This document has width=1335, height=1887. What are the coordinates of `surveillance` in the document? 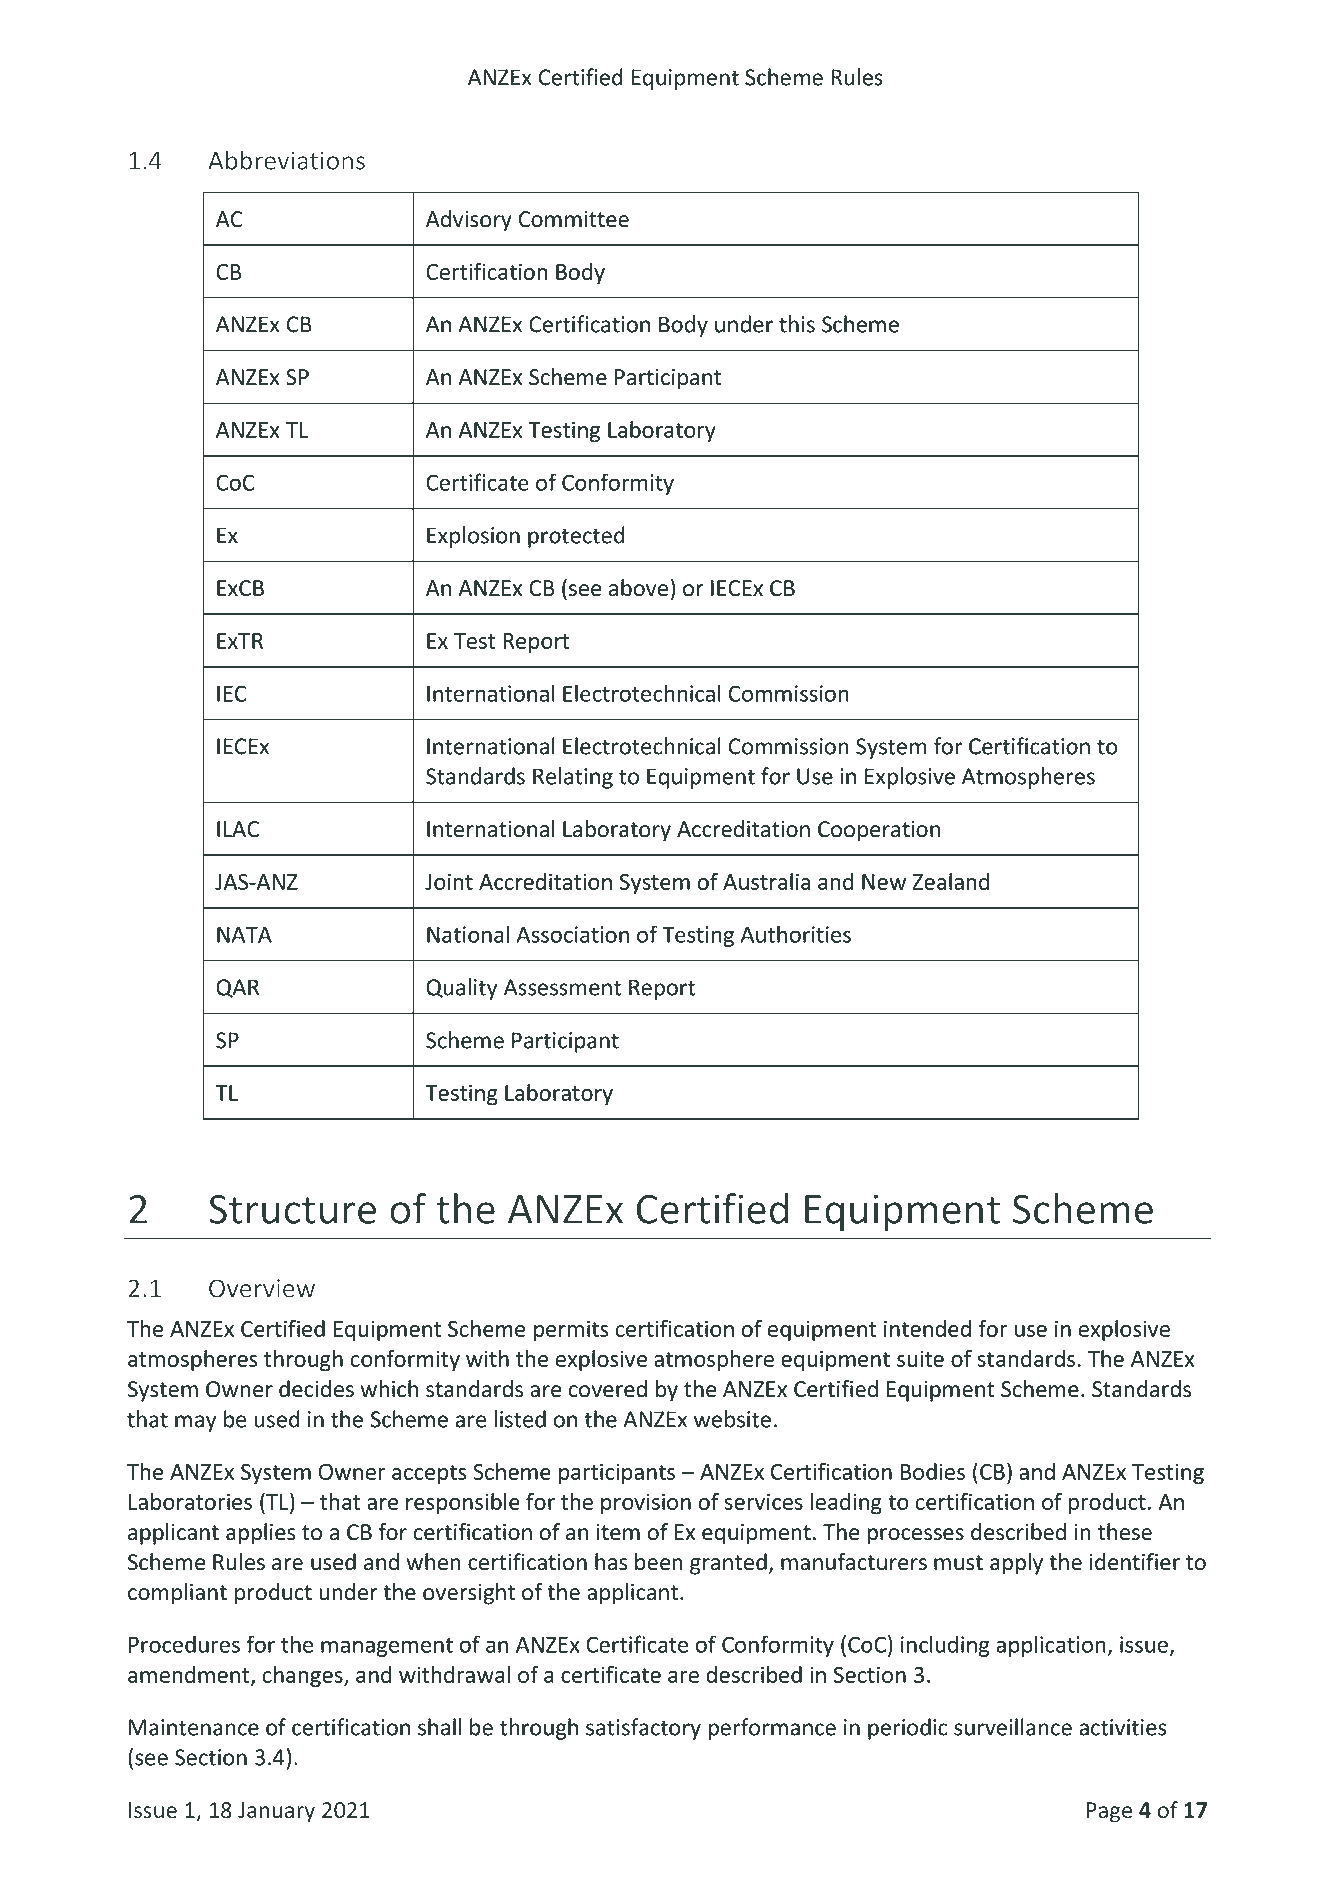 It's located at (1013, 1727).
